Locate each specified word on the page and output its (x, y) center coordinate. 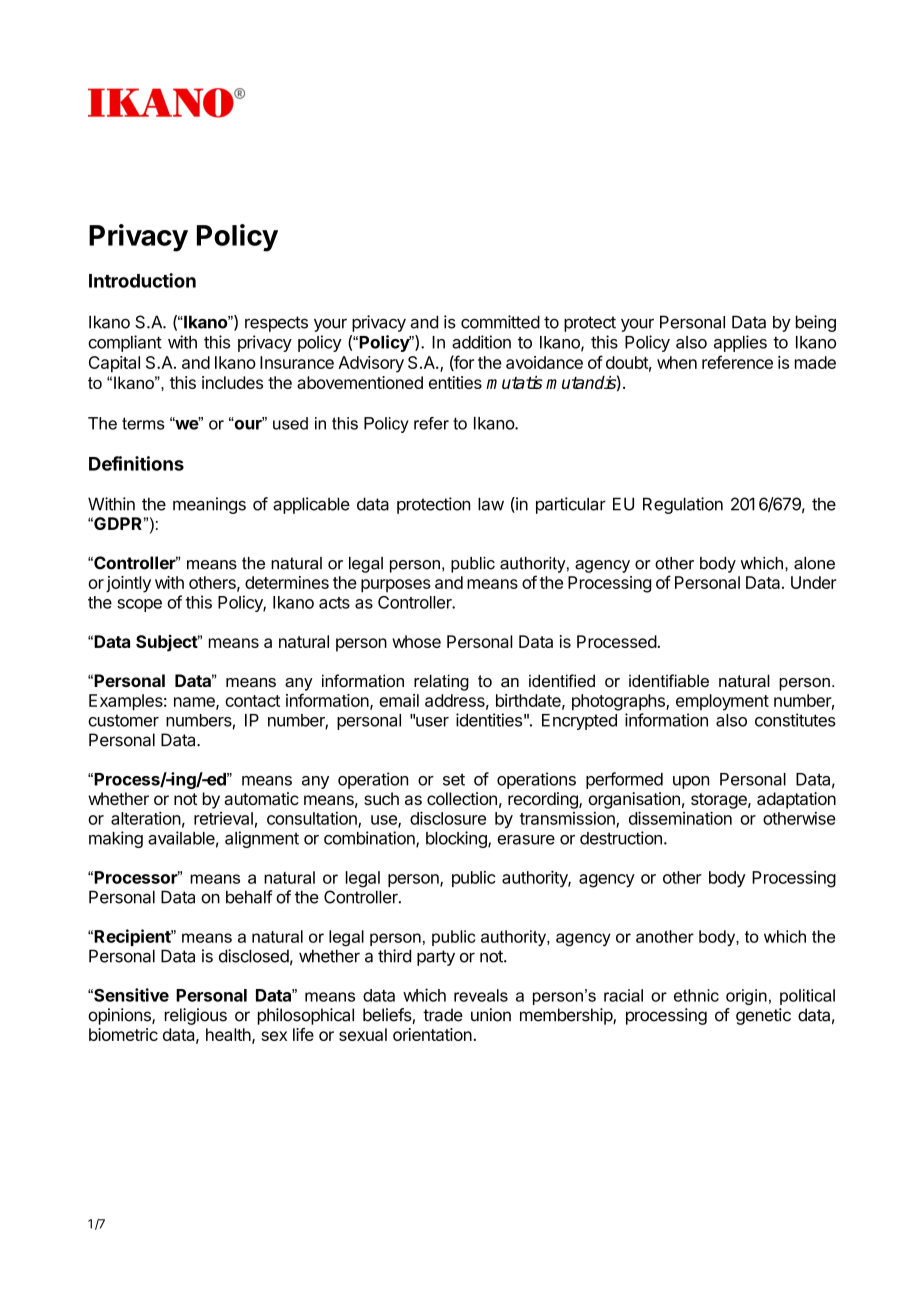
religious (196, 1016)
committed (500, 322)
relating (441, 682)
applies (740, 343)
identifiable (669, 680)
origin (746, 997)
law (491, 504)
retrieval (223, 818)
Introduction (142, 280)
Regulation (683, 505)
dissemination (680, 818)
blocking (457, 839)
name (195, 703)
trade (443, 1015)
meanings (209, 505)
